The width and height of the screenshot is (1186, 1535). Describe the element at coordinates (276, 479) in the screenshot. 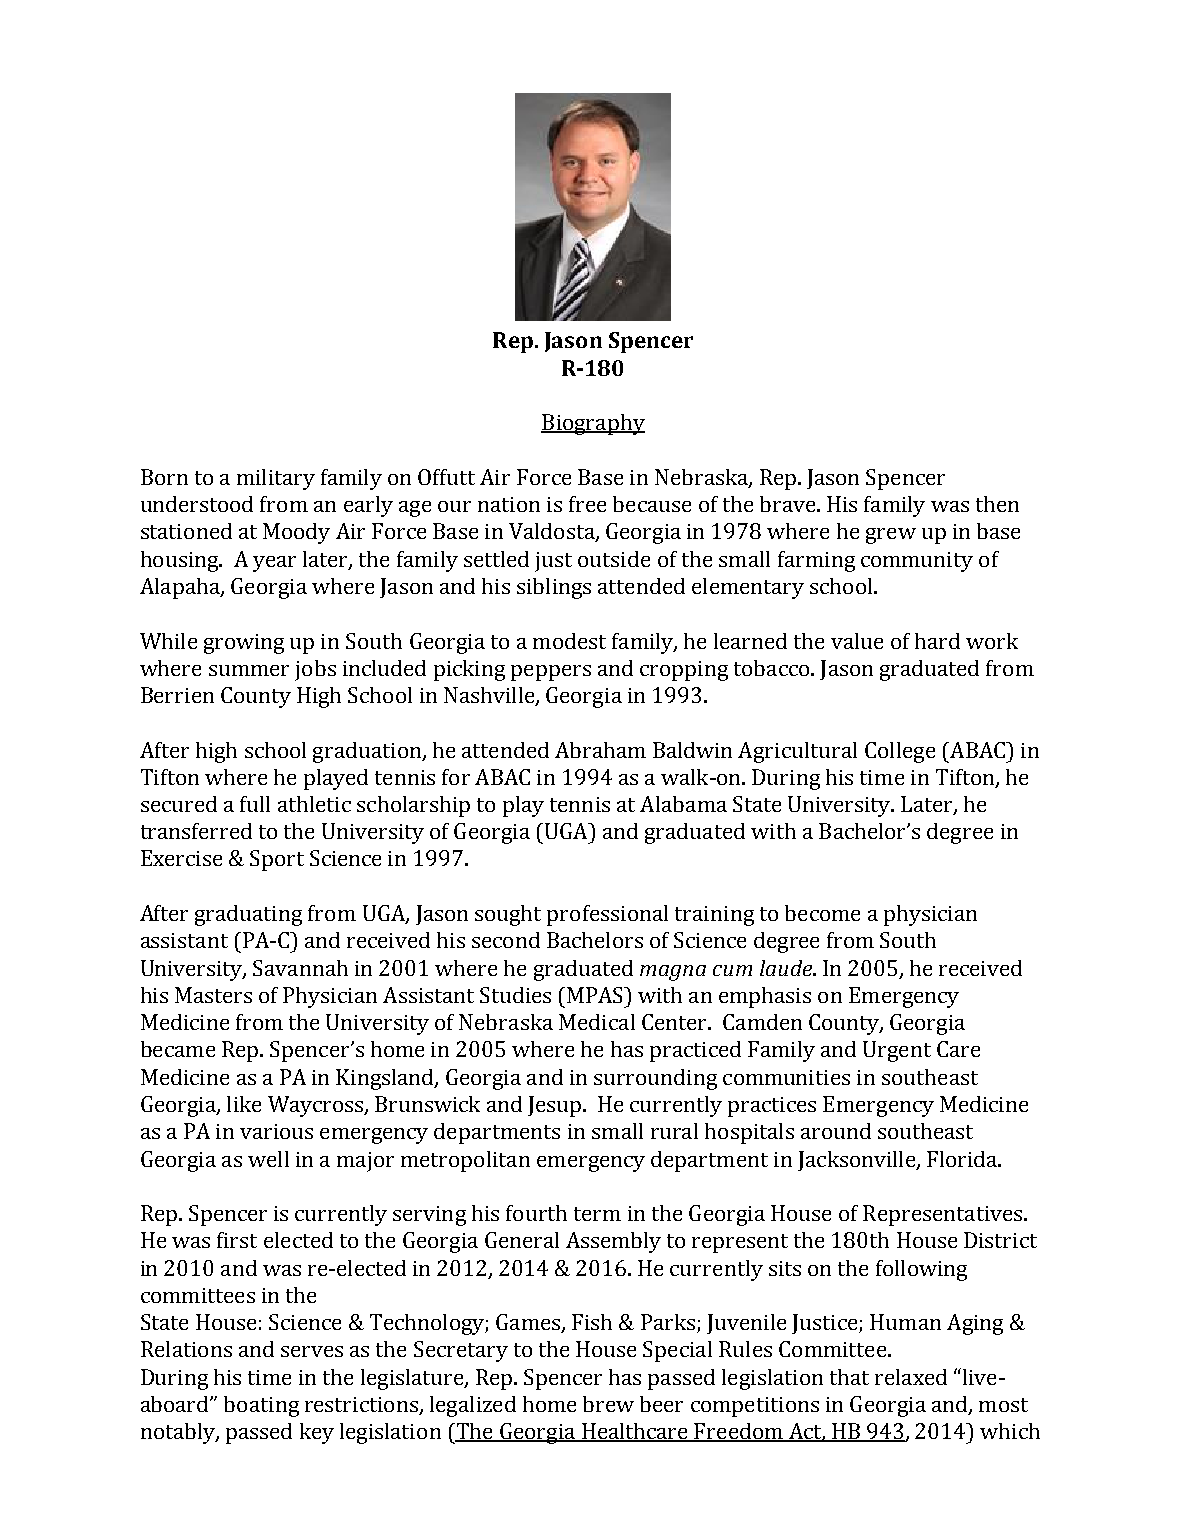

I see `military` at that location.
